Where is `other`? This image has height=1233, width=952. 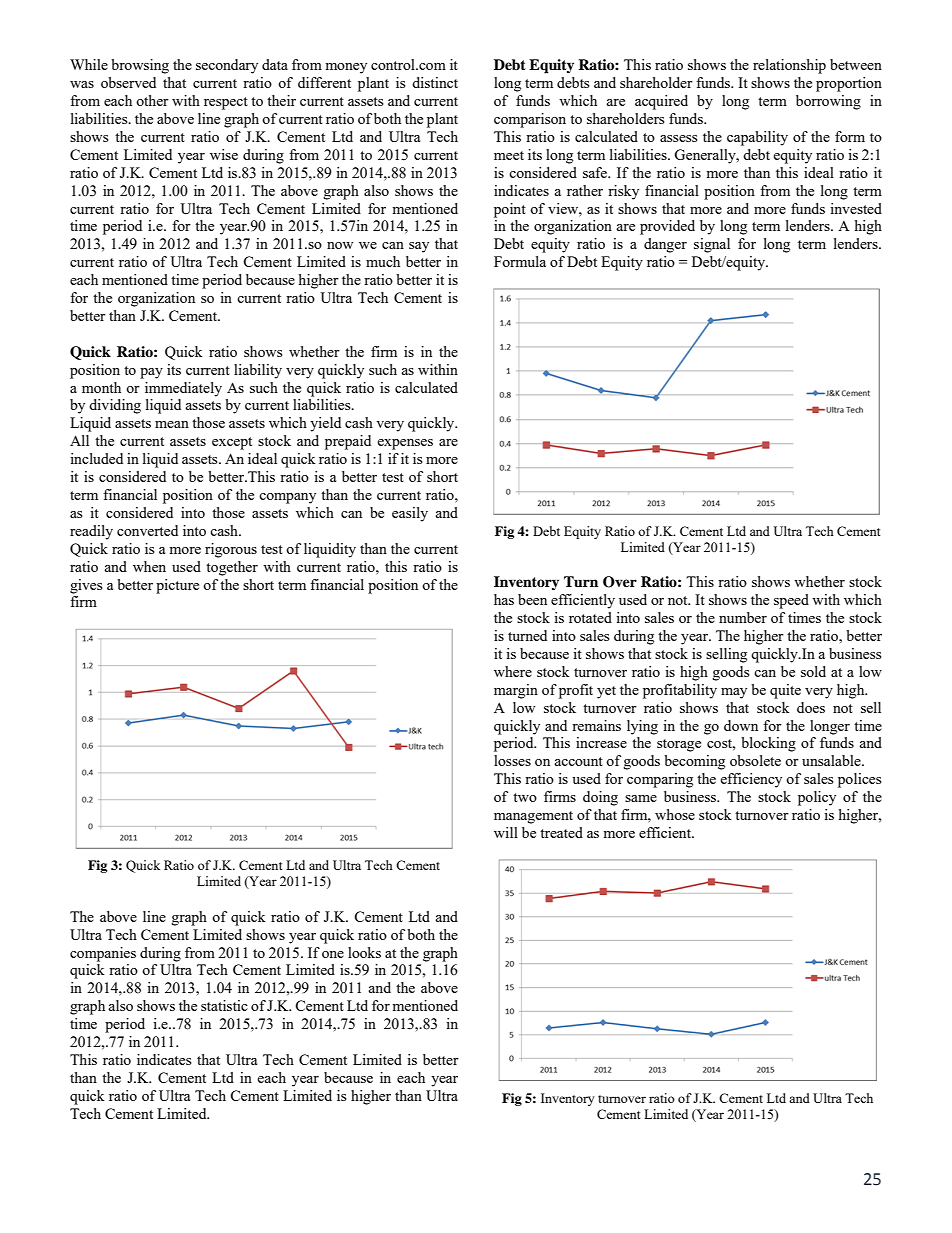
other is located at coordinates (152, 100).
